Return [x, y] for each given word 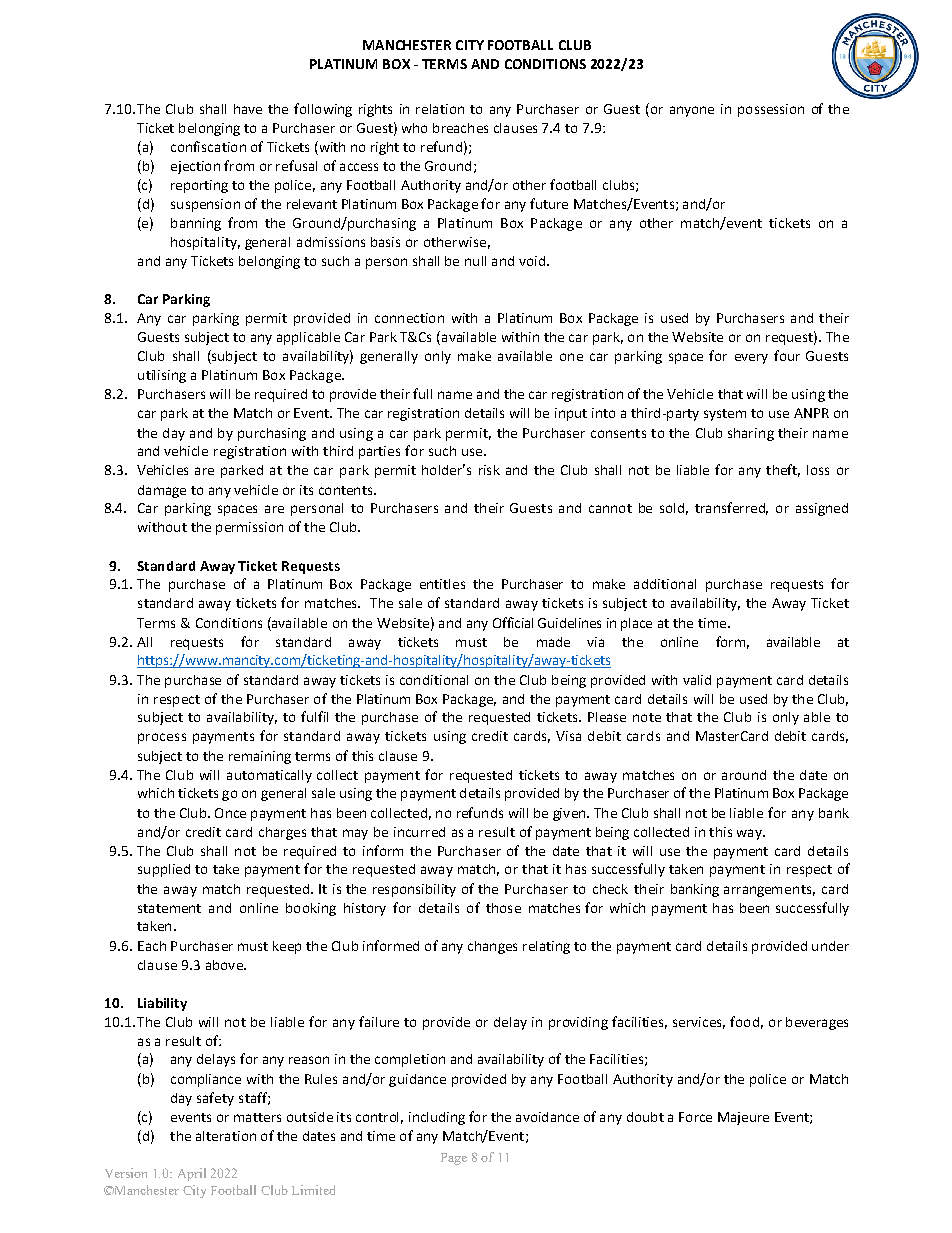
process [162, 738]
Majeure [743, 1118]
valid [697, 680]
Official [513, 622]
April [192, 1174]
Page [454, 1159]
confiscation [208, 146]
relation [440, 109]
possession [771, 110]
